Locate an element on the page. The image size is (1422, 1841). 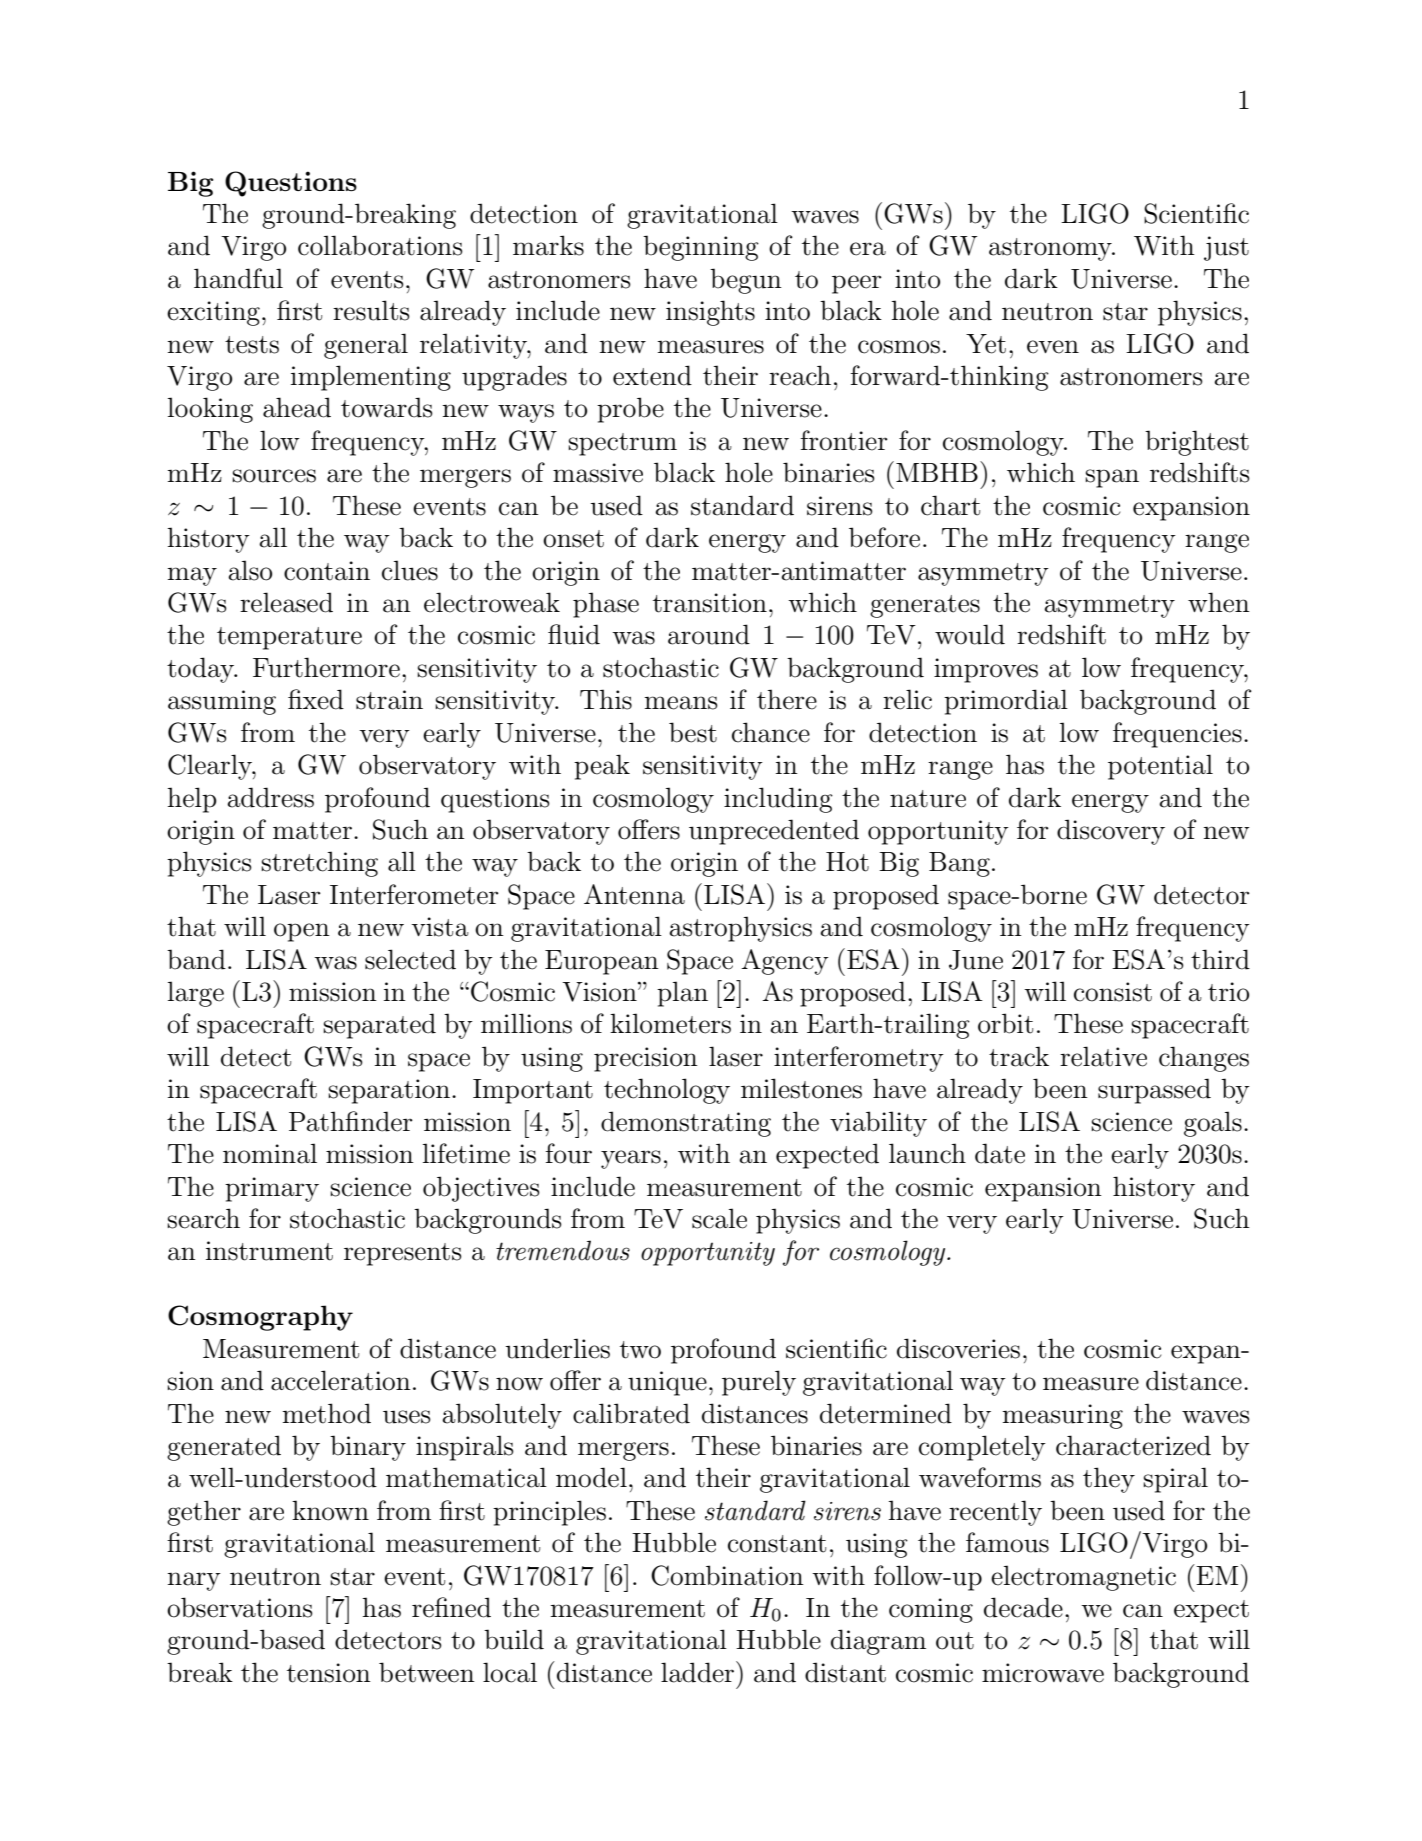
results is located at coordinates (371, 310).
